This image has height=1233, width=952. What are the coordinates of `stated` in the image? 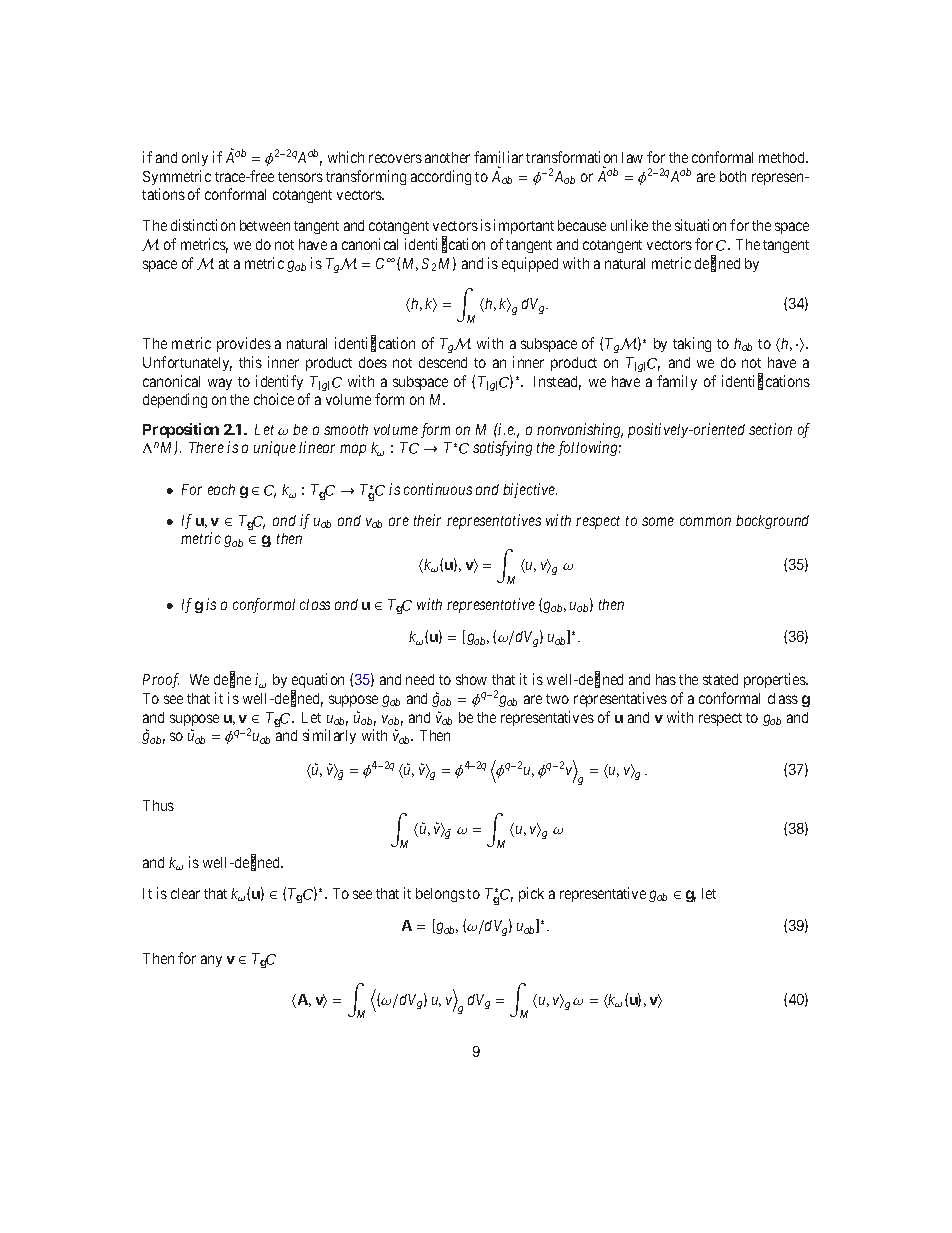 It's located at (720, 679).
